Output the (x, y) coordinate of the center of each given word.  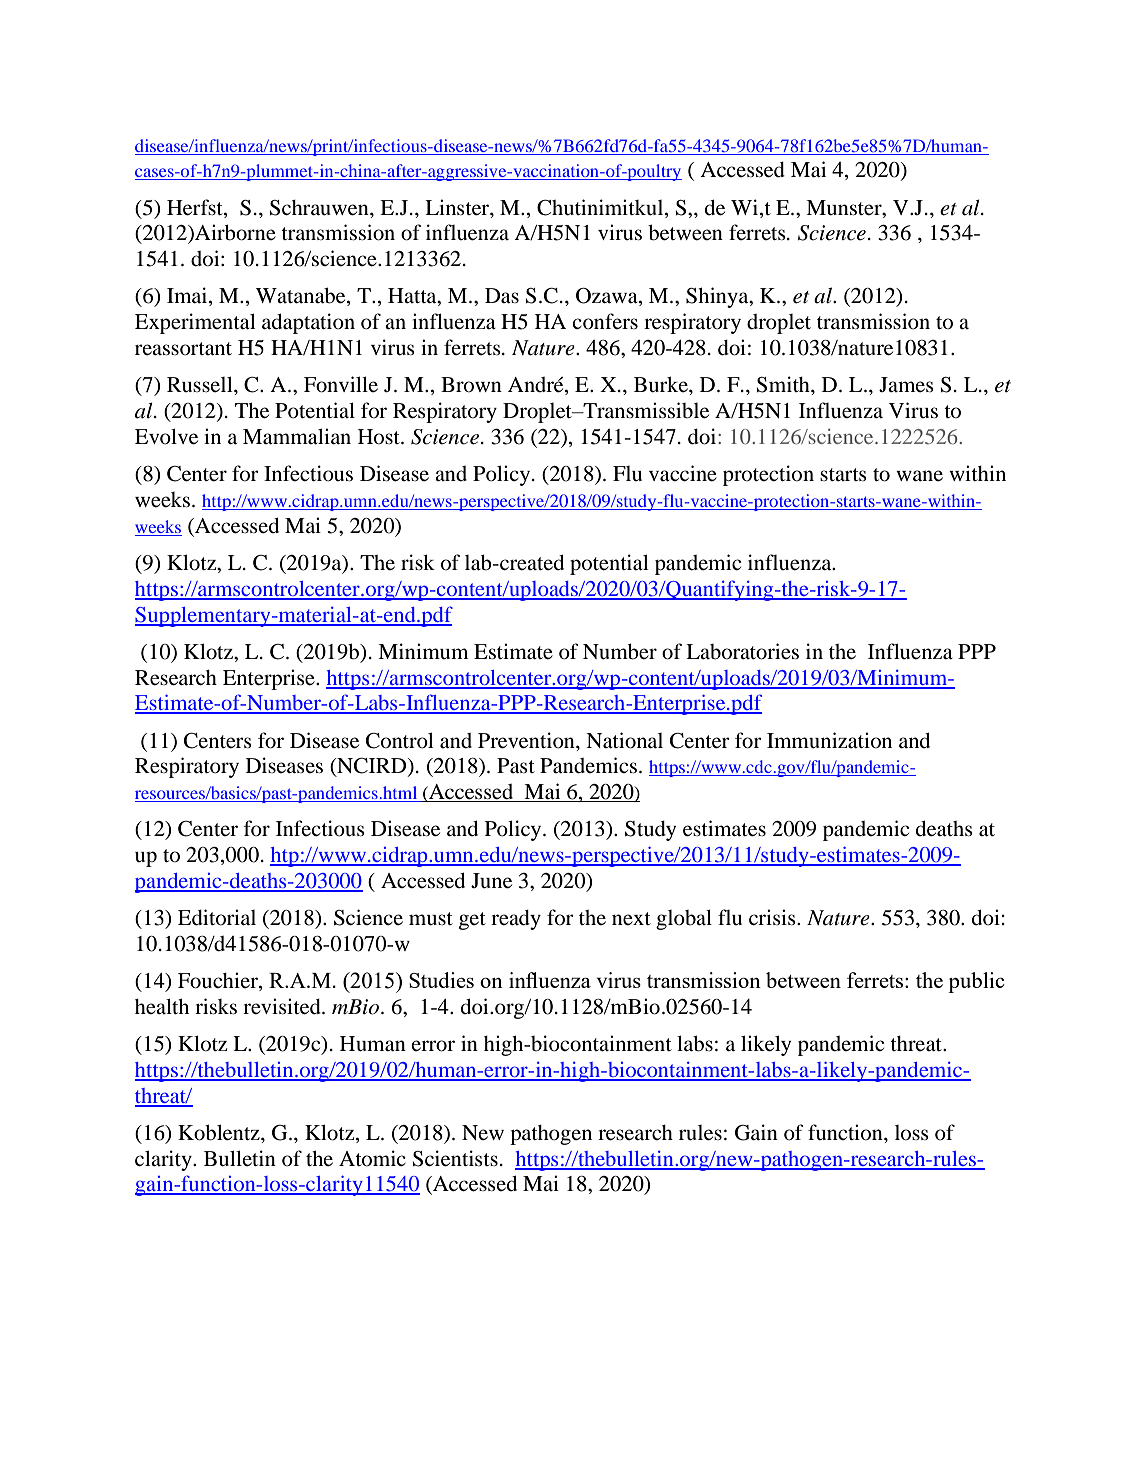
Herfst (196, 207)
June (491, 881)
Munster (845, 208)
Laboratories (742, 651)
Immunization (829, 740)
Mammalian (297, 436)
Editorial (217, 917)
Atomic (372, 1158)
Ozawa (608, 297)
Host (380, 437)
